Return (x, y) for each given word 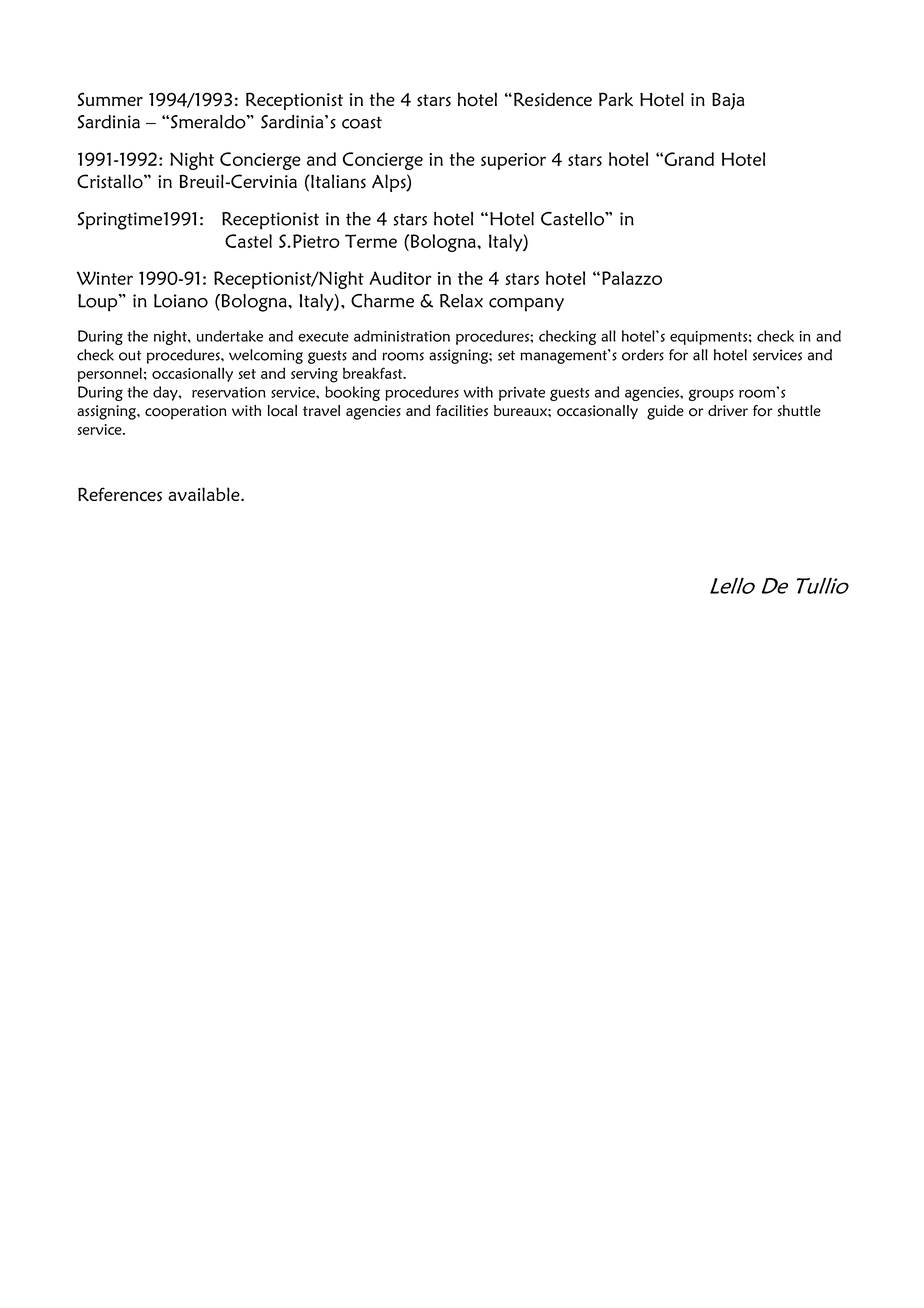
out (130, 355)
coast (362, 122)
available (205, 494)
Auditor (400, 278)
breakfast (374, 373)
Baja (728, 101)
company (526, 305)
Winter (105, 278)
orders (643, 355)
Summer (110, 99)
